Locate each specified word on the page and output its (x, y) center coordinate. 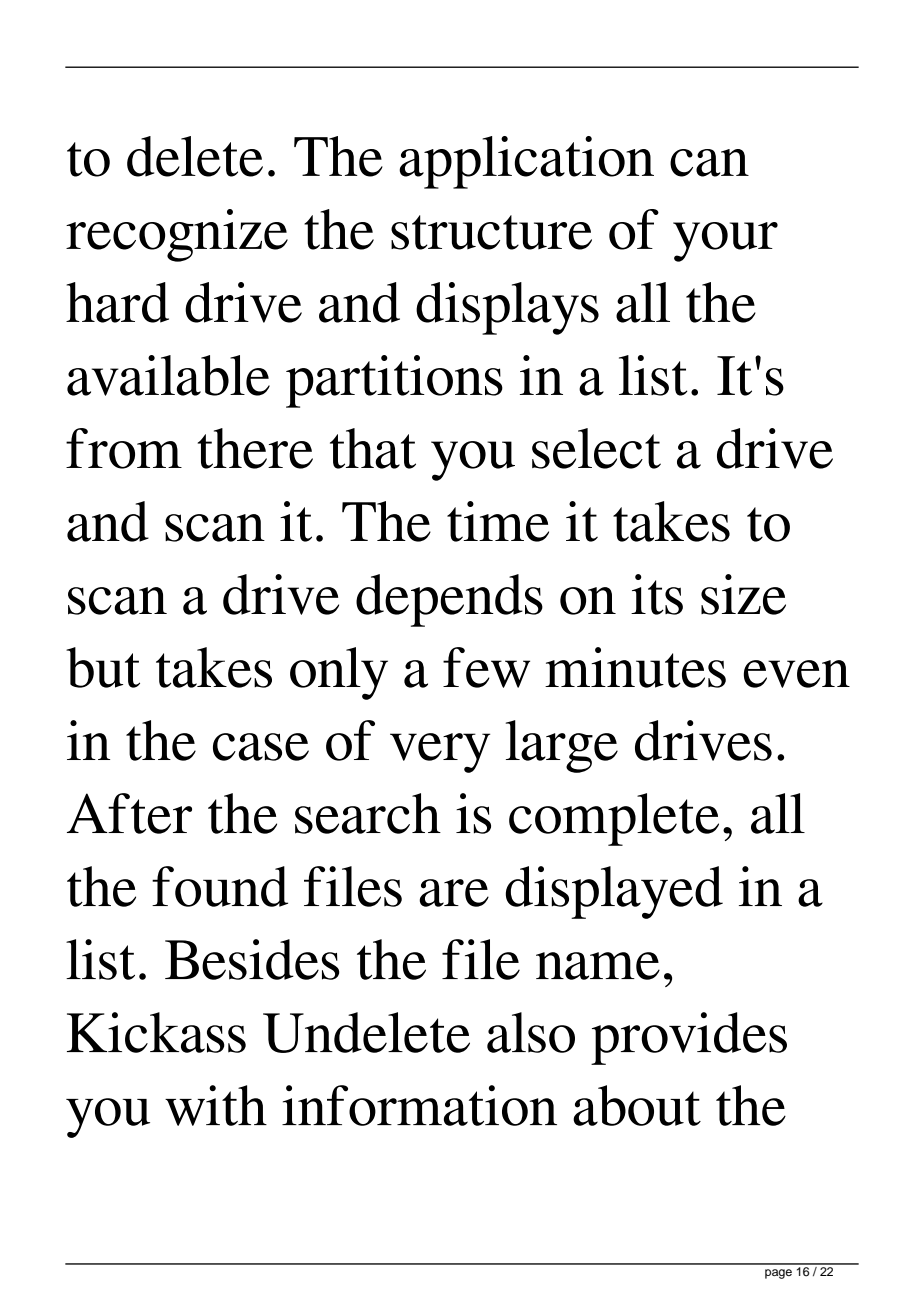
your (725, 242)
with (216, 1105)
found (220, 886)
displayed (614, 892)
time (498, 521)
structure (491, 232)
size (743, 594)
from (124, 448)
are (454, 893)
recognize (177, 235)
